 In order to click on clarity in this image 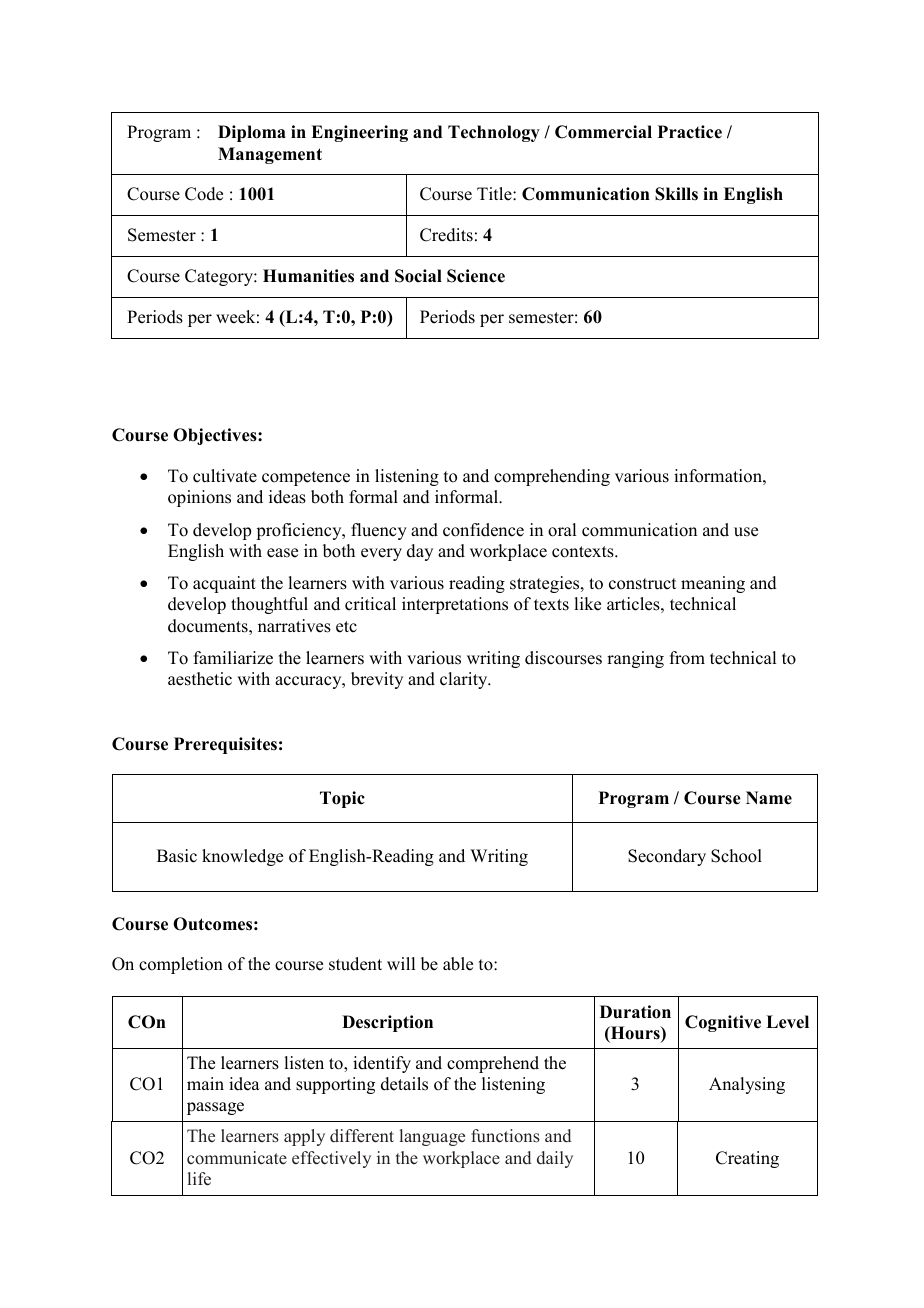, I will do `click(465, 680)`.
